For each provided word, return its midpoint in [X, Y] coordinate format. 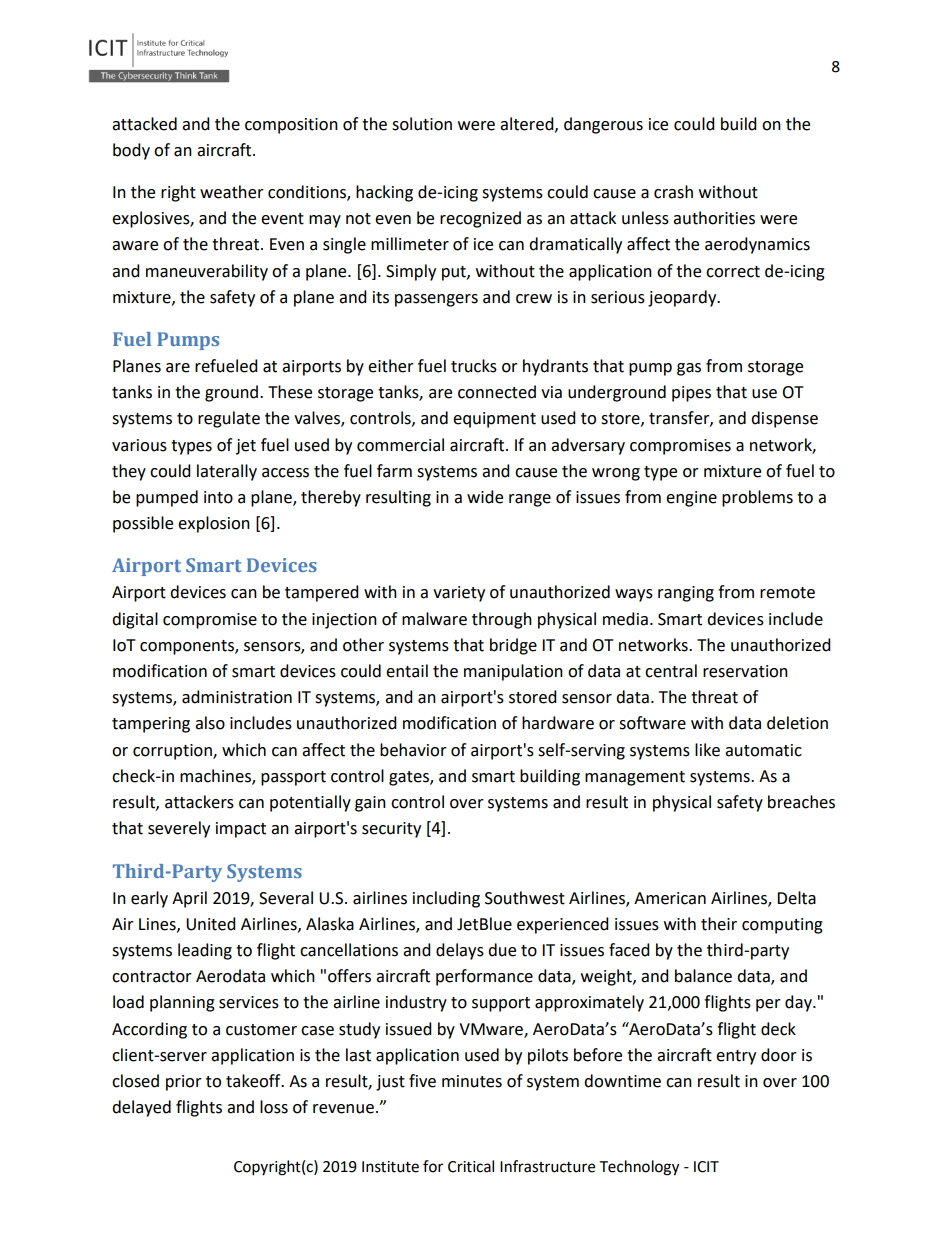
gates [410, 778]
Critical [471, 1166]
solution [422, 124]
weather [232, 192]
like [707, 750]
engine [691, 499]
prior [184, 1083]
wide [485, 497]
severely [179, 829]
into [218, 497]
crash [673, 192]
